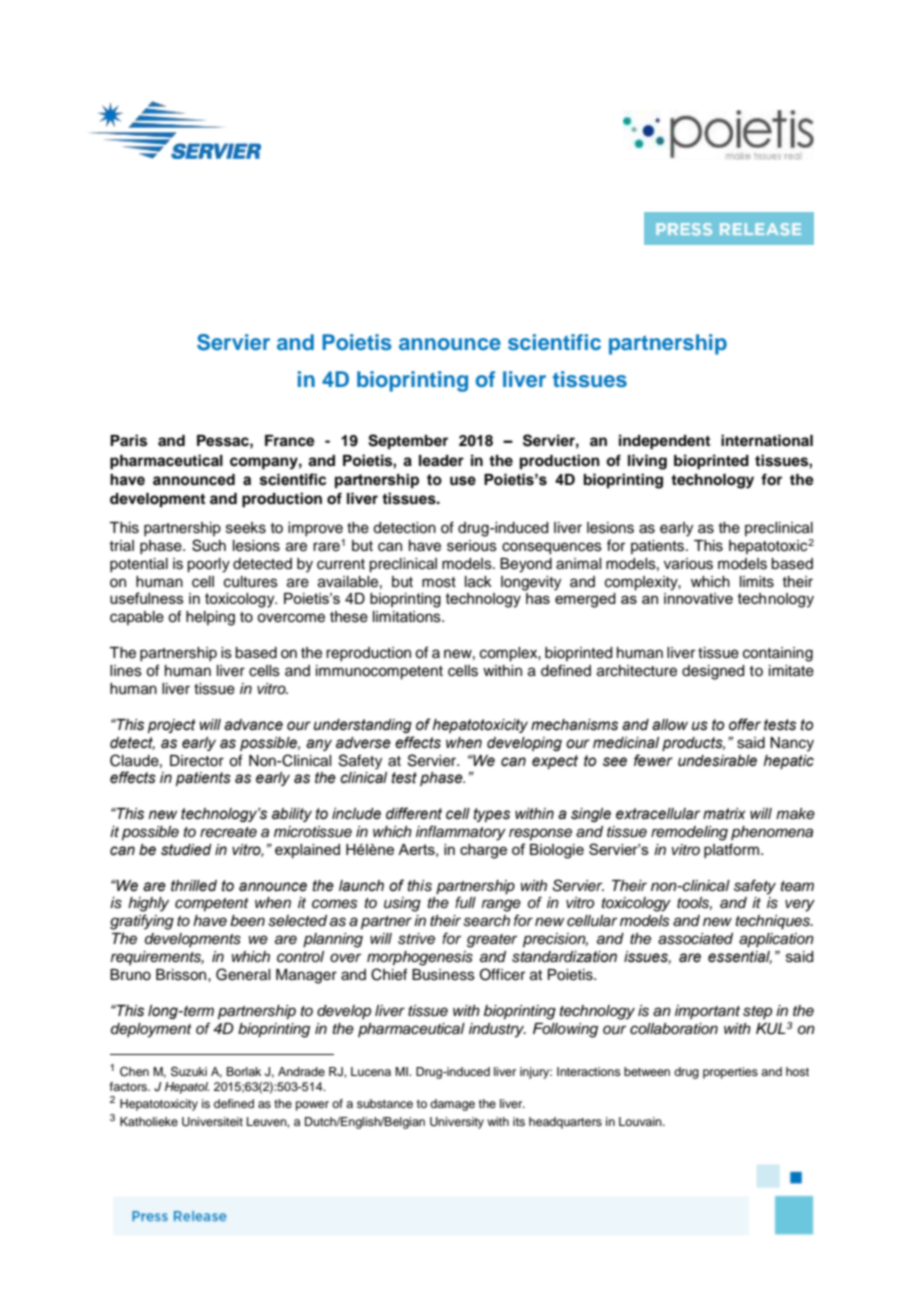 The image size is (924, 1309). I want to click on Universiteit, so click(212, 1122).
